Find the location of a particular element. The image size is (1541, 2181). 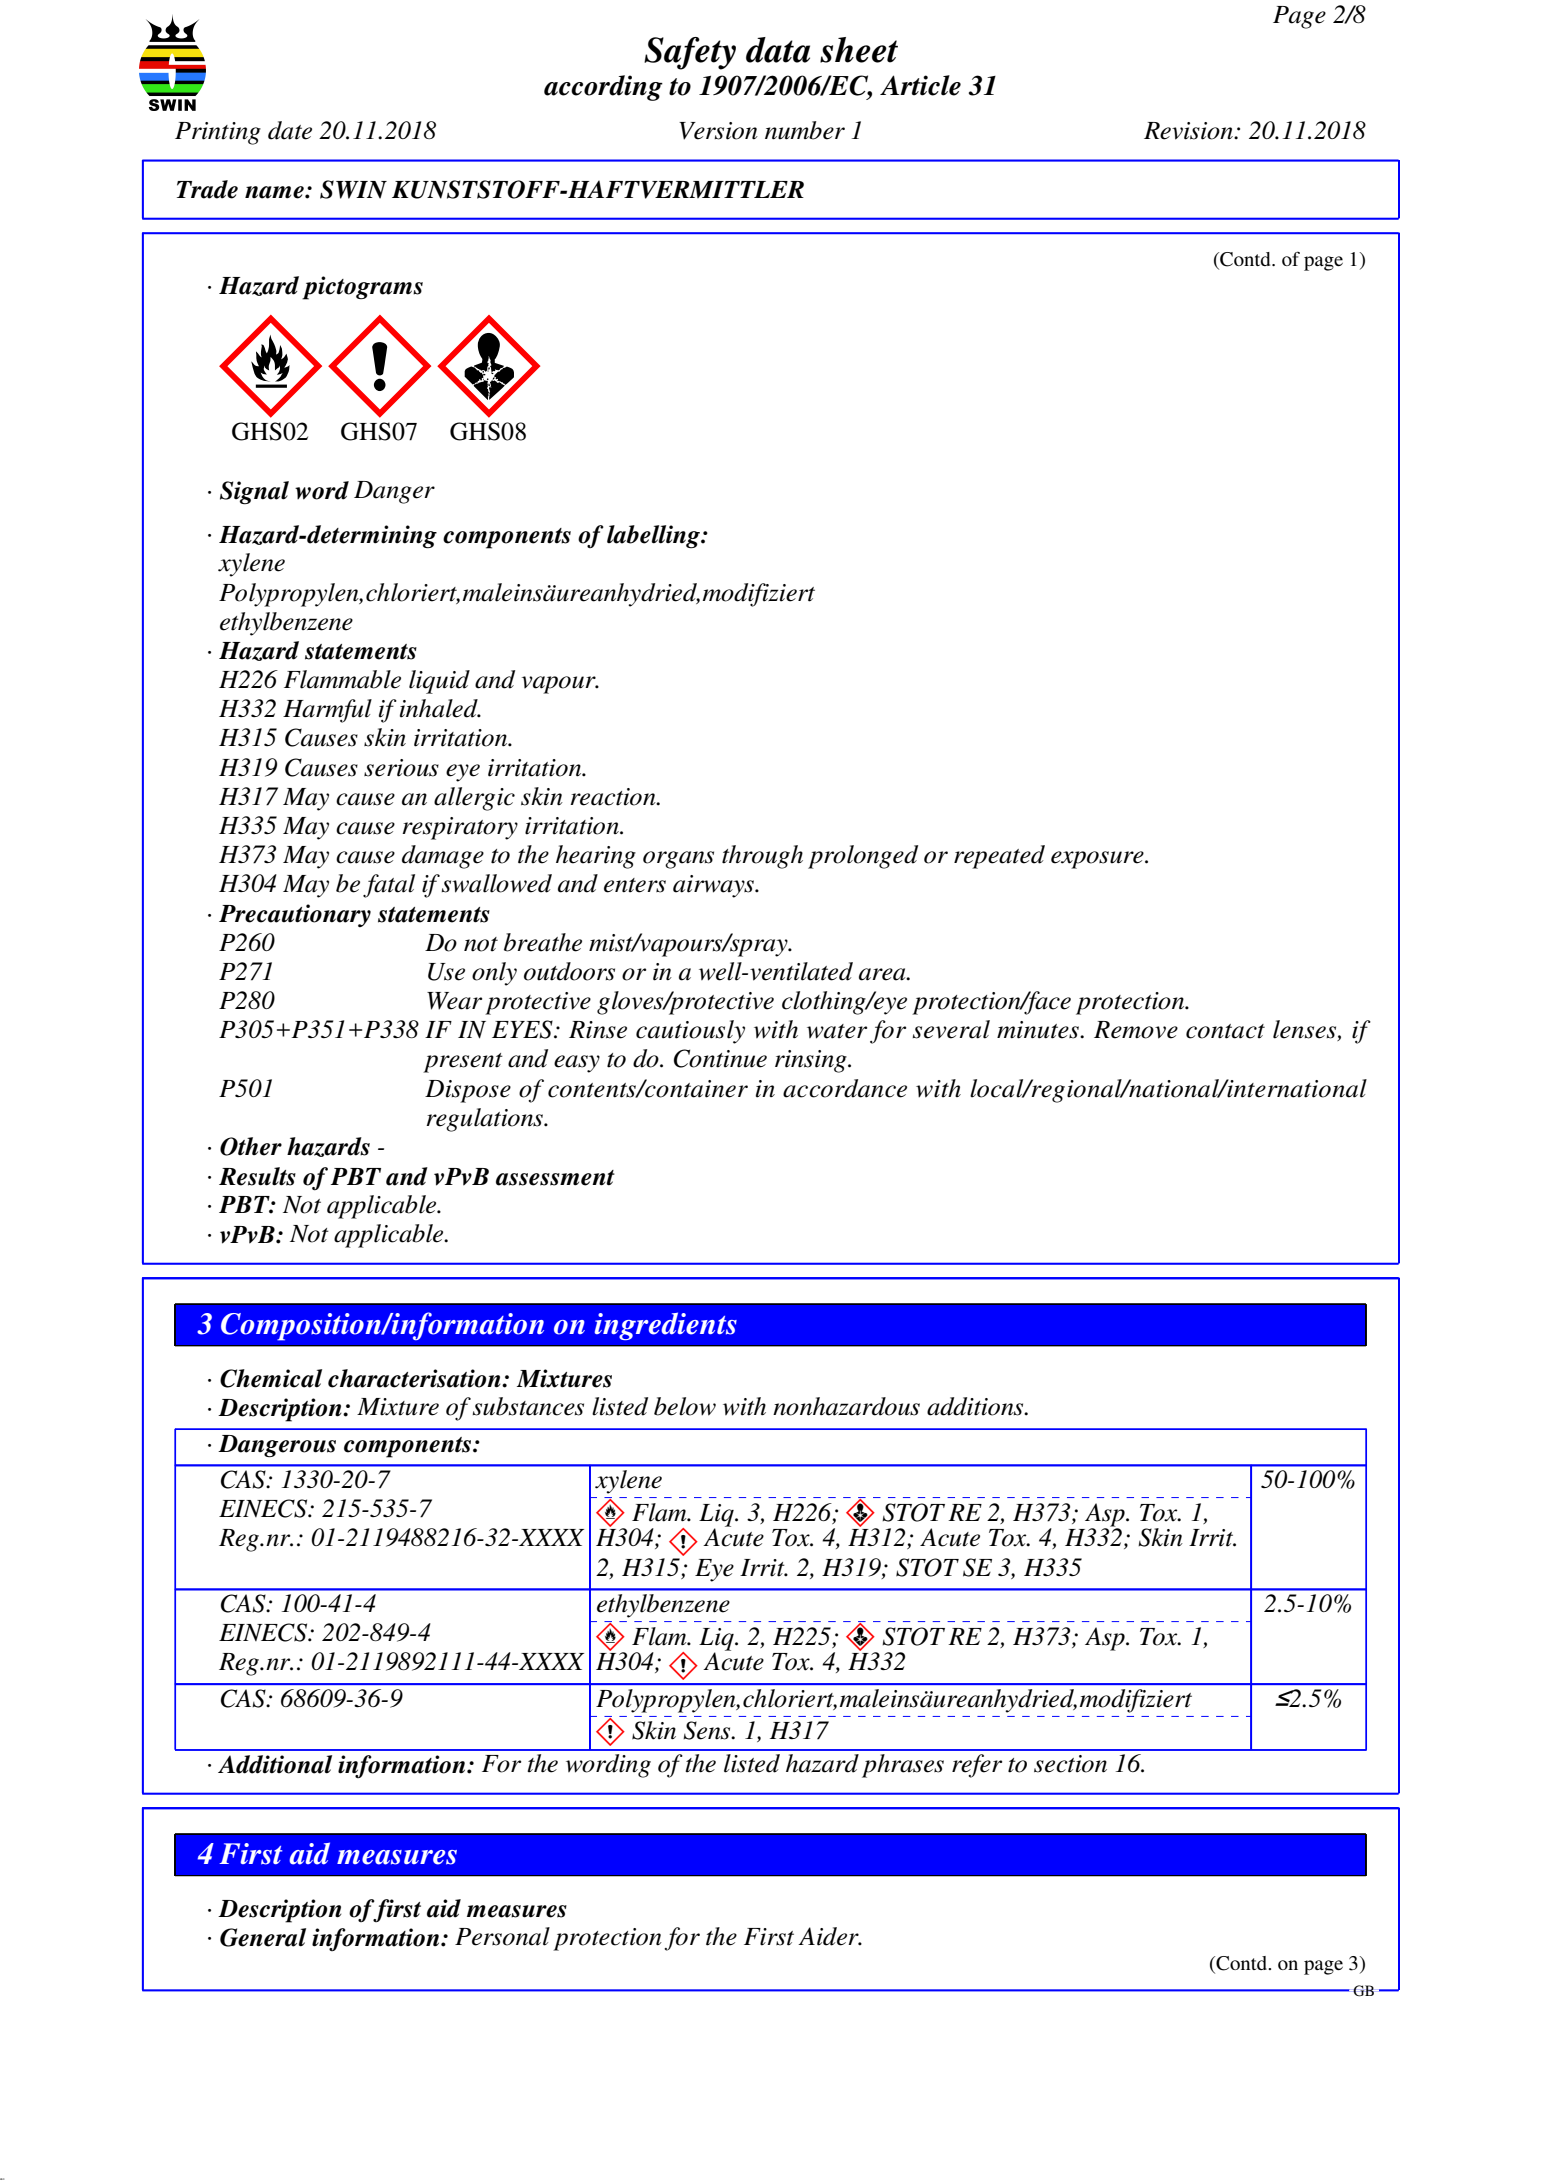

labelling is located at coordinates (654, 536).
